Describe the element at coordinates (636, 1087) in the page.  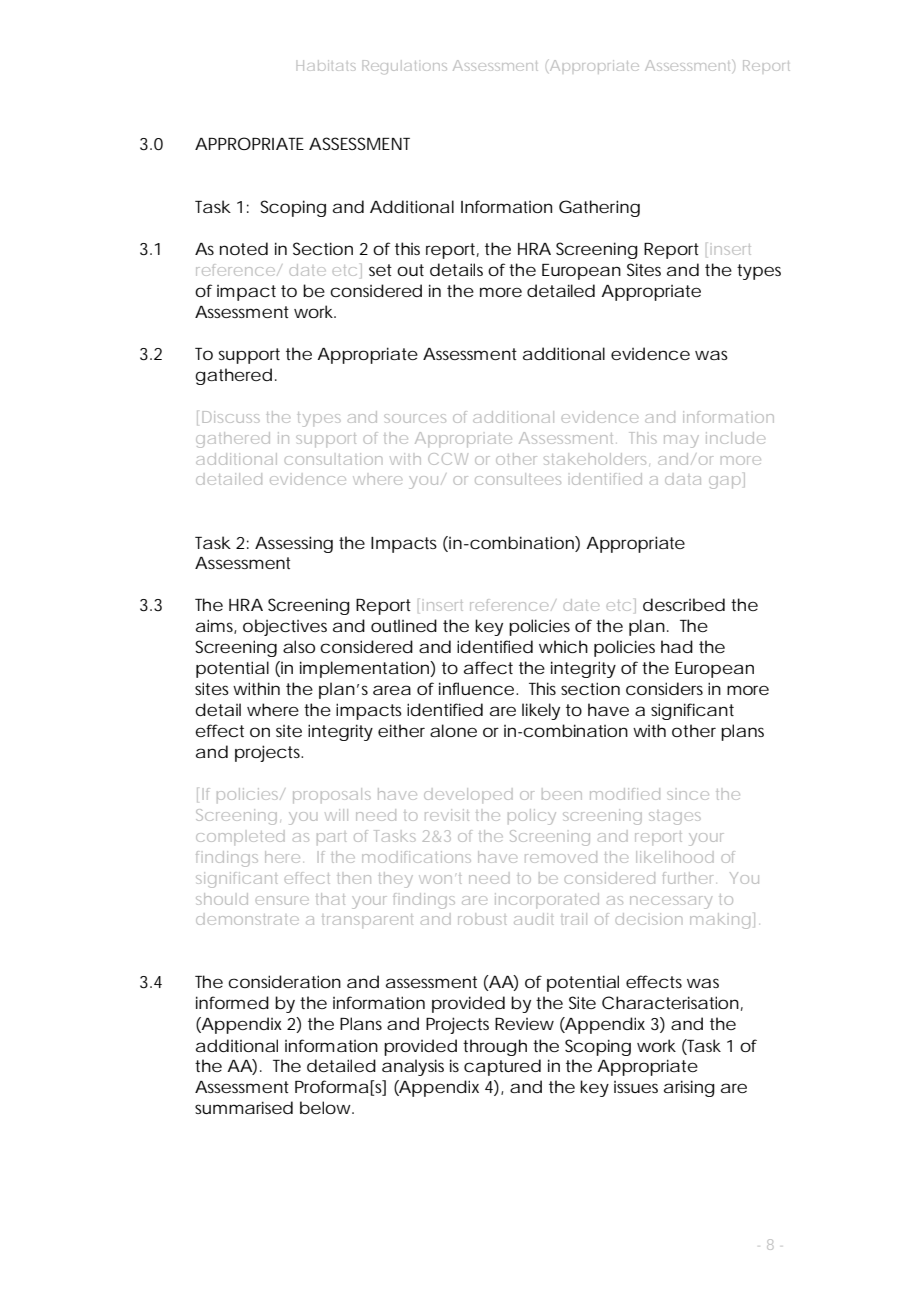
I see `issues` at that location.
